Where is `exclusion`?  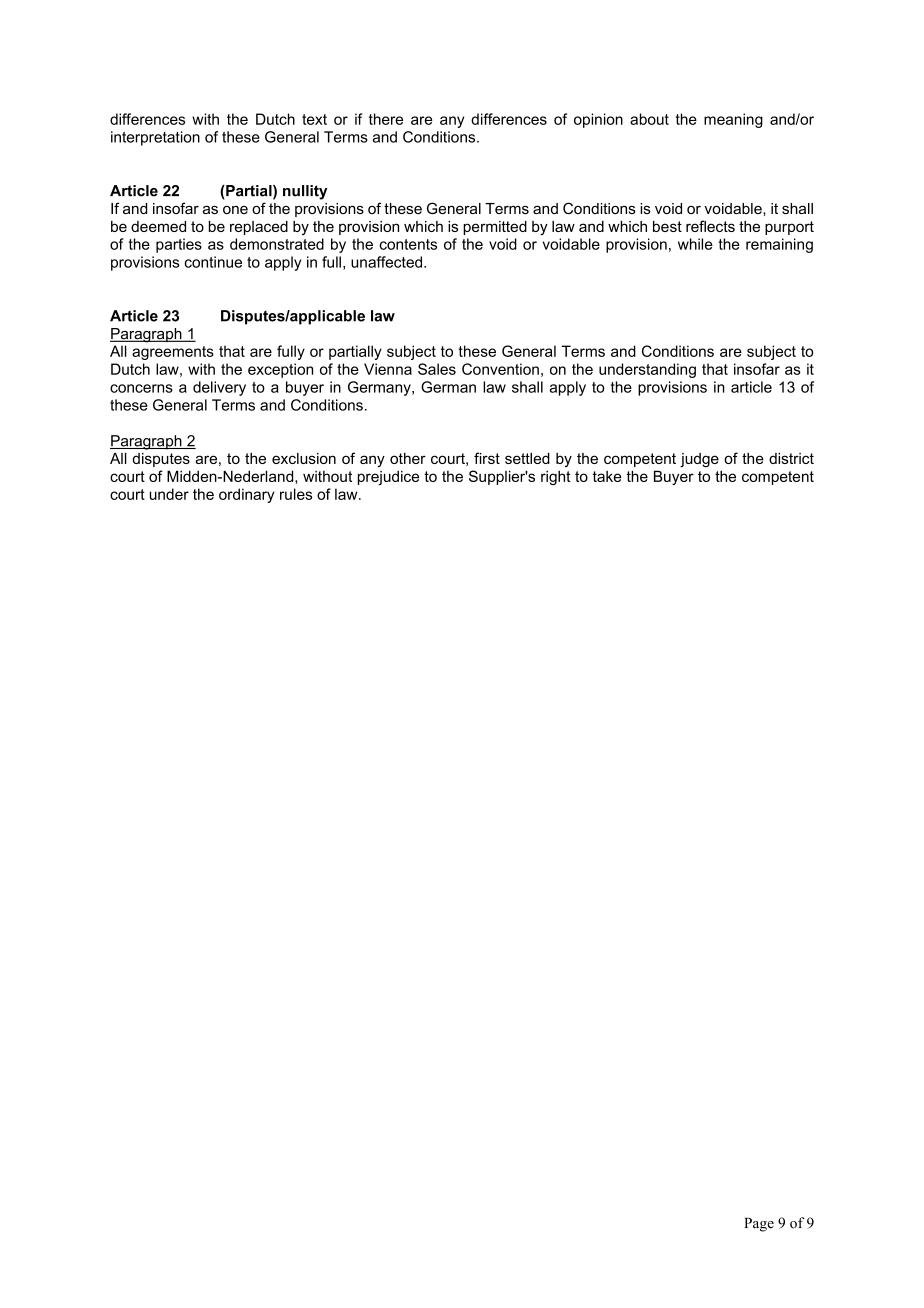
exclusion is located at coordinates (304, 458).
